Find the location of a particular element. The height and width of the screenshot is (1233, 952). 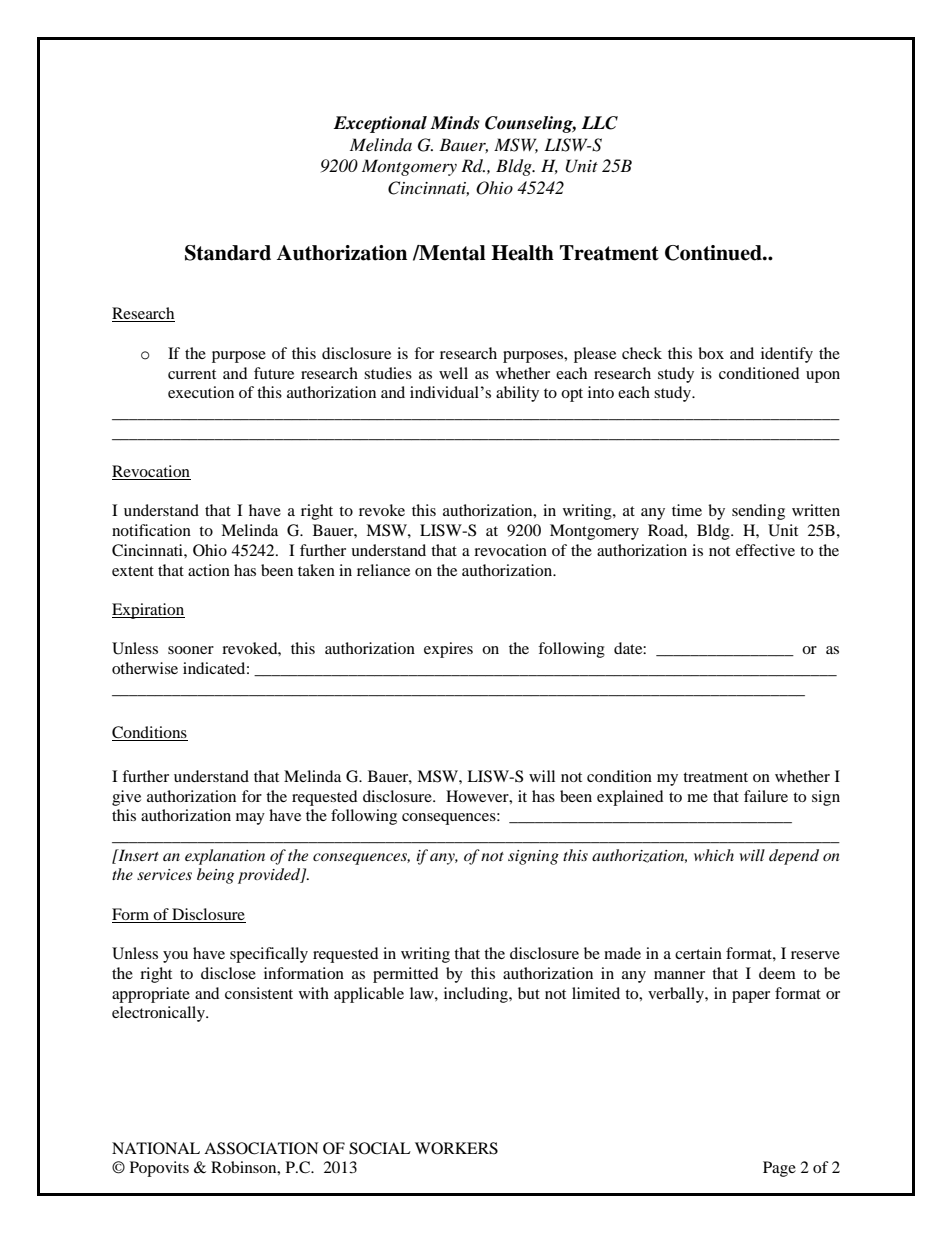

Standard is located at coordinates (228, 253).
